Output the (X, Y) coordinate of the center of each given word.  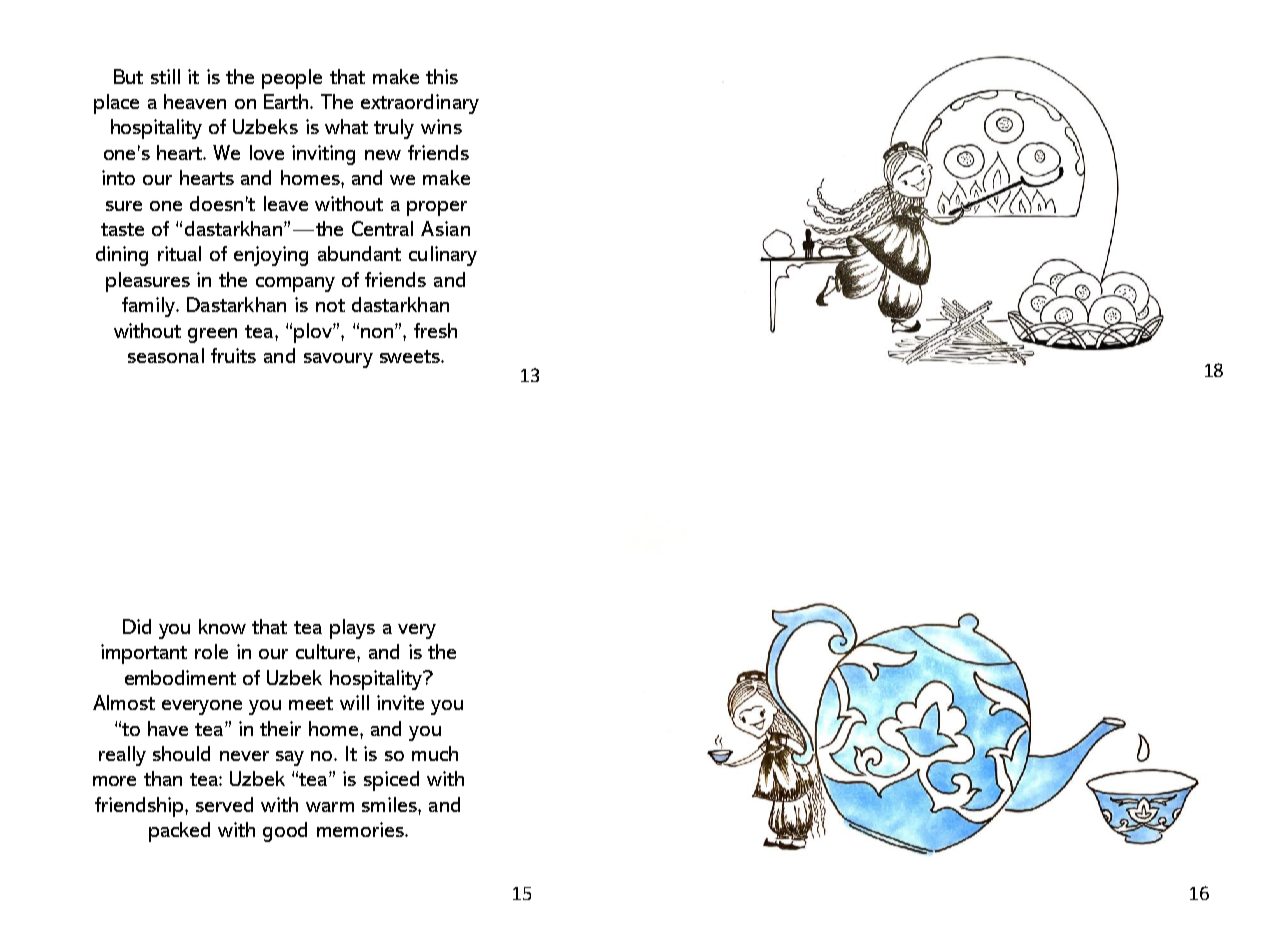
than (163, 778)
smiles (390, 804)
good (285, 832)
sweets (411, 356)
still (165, 76)
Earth (287, 101)
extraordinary (420, 104)
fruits (233, 355)
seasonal (166, 355)
